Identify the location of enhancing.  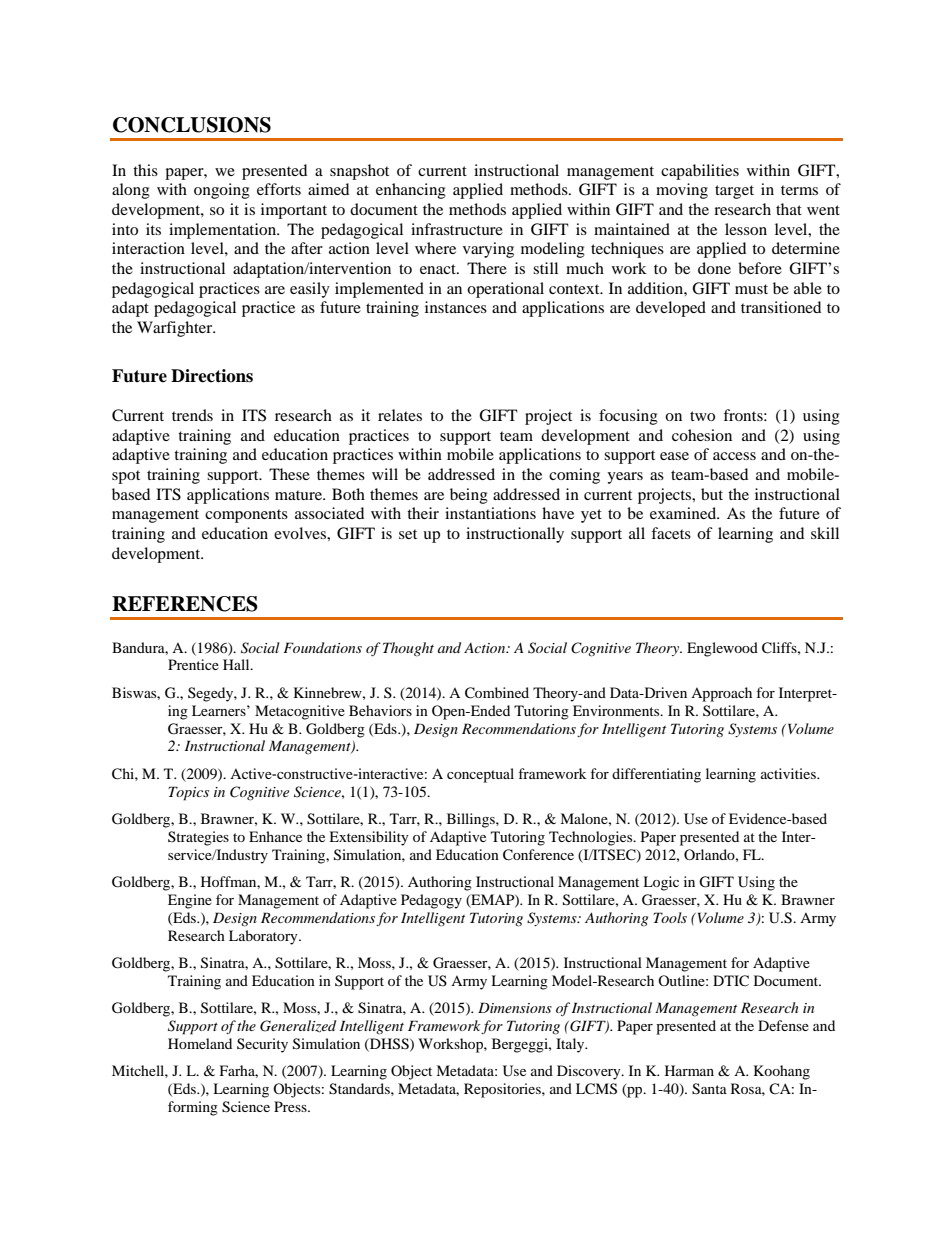
(411, 191).
